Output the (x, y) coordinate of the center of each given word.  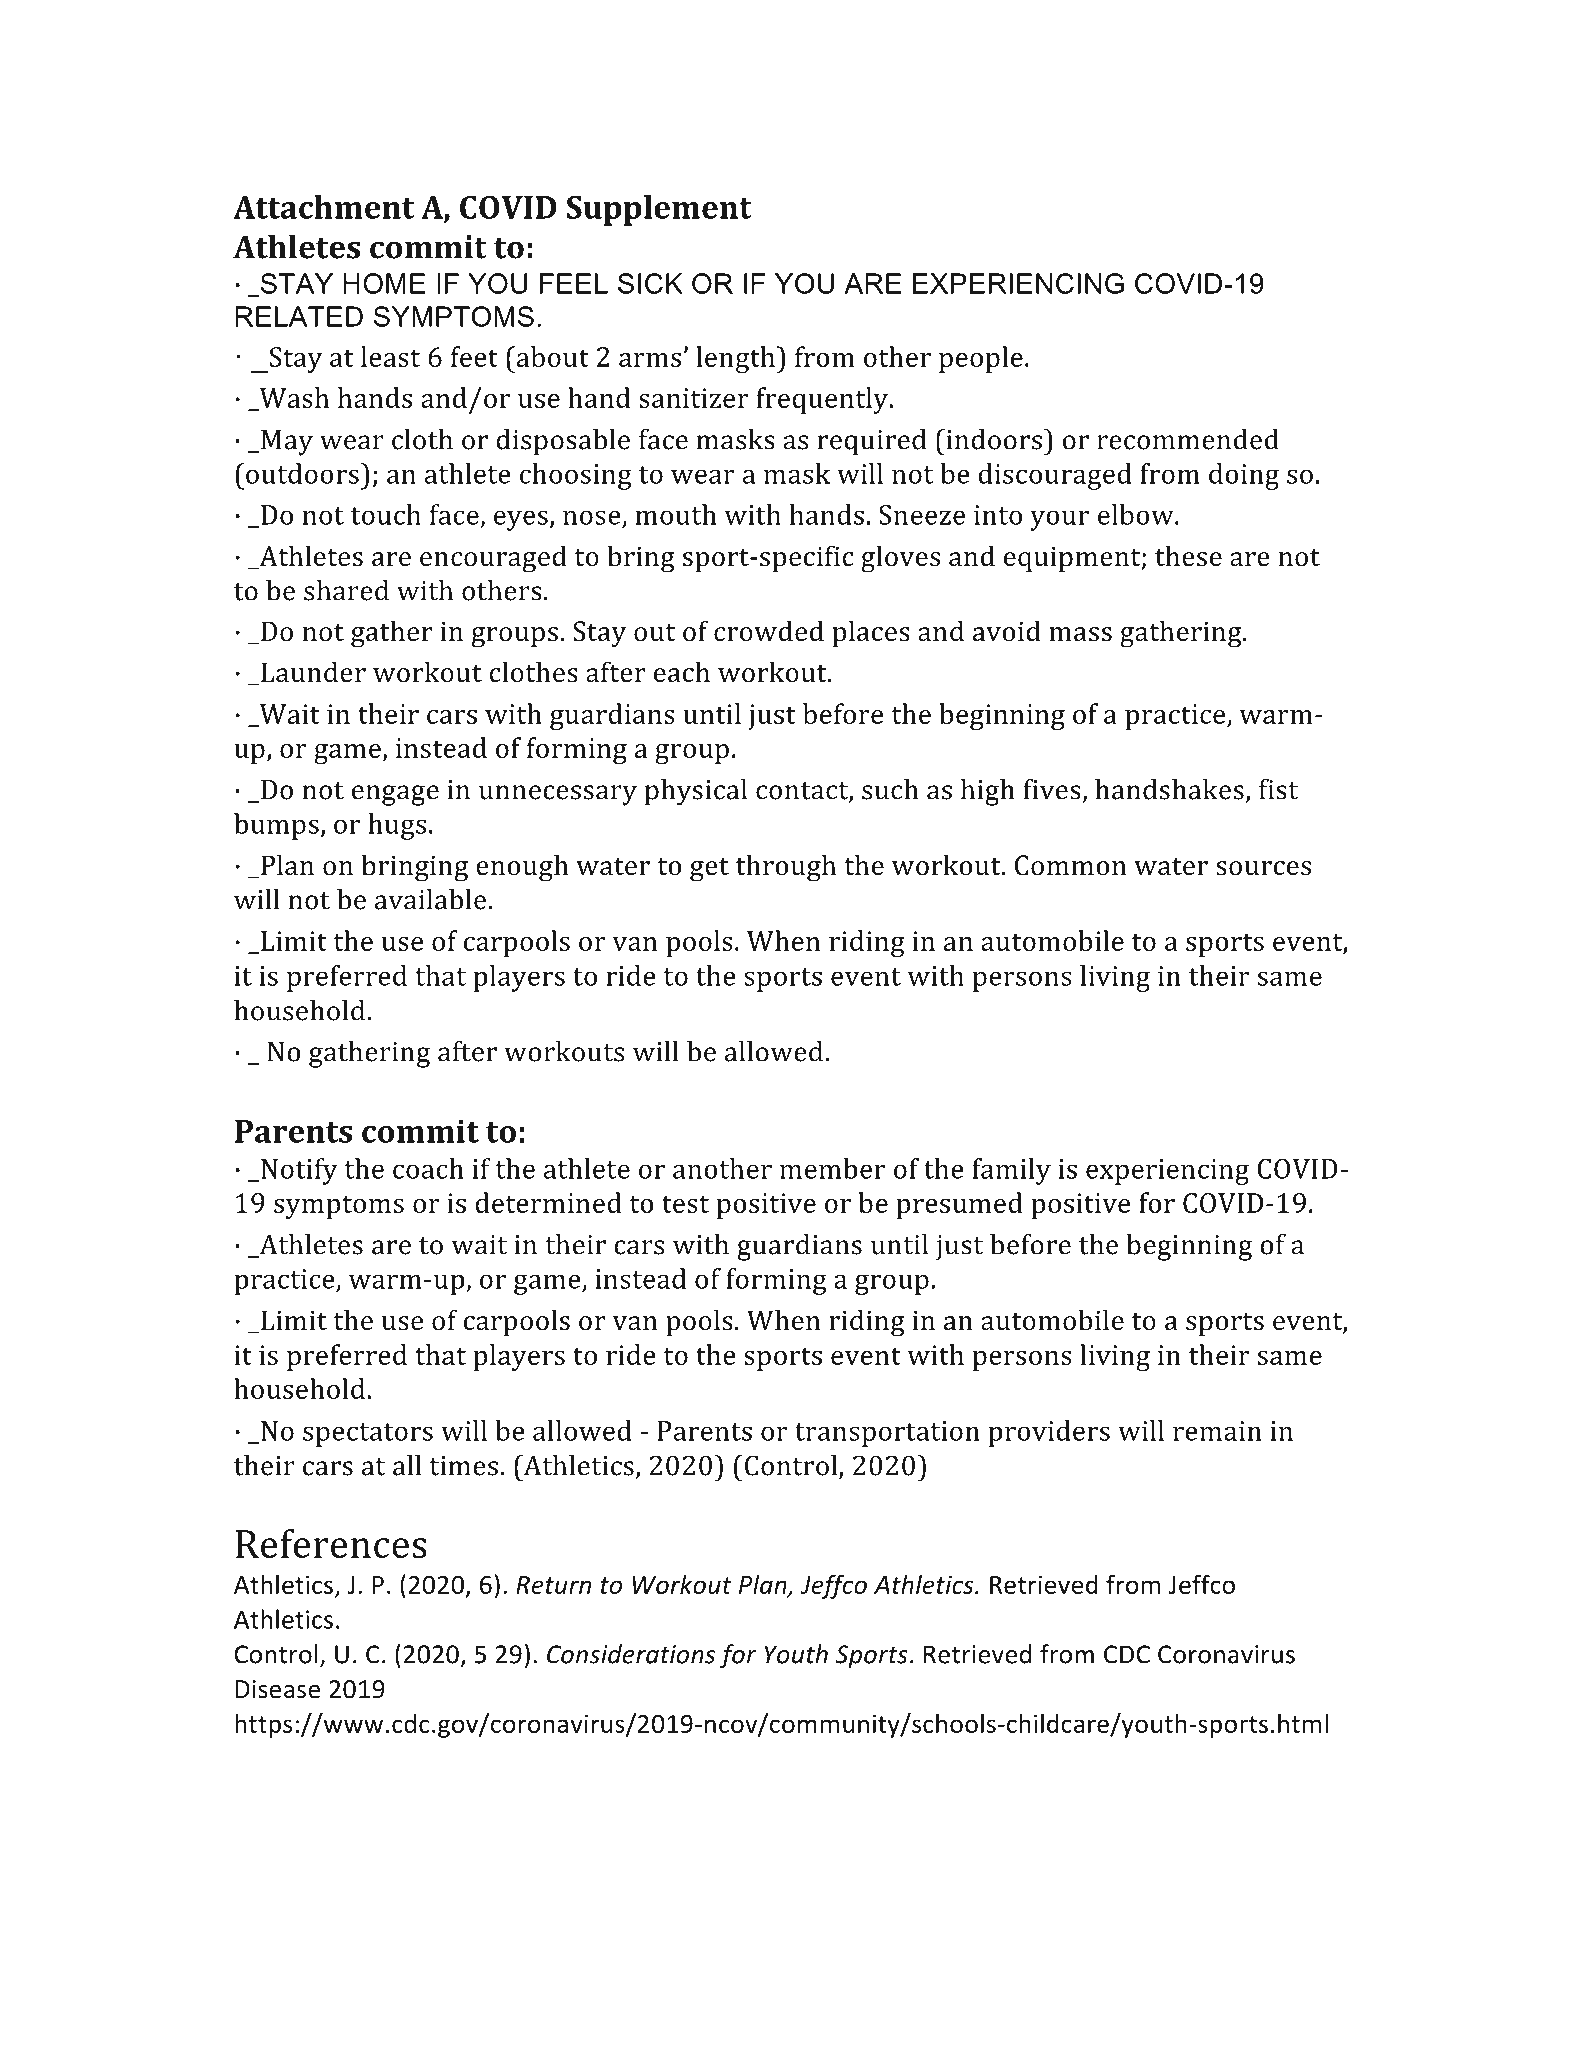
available (430, 899)
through (786, 868)
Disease (278, 1689)
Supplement (659, 210)
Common (1070, 865)
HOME (384, 283)
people (981, 359)
